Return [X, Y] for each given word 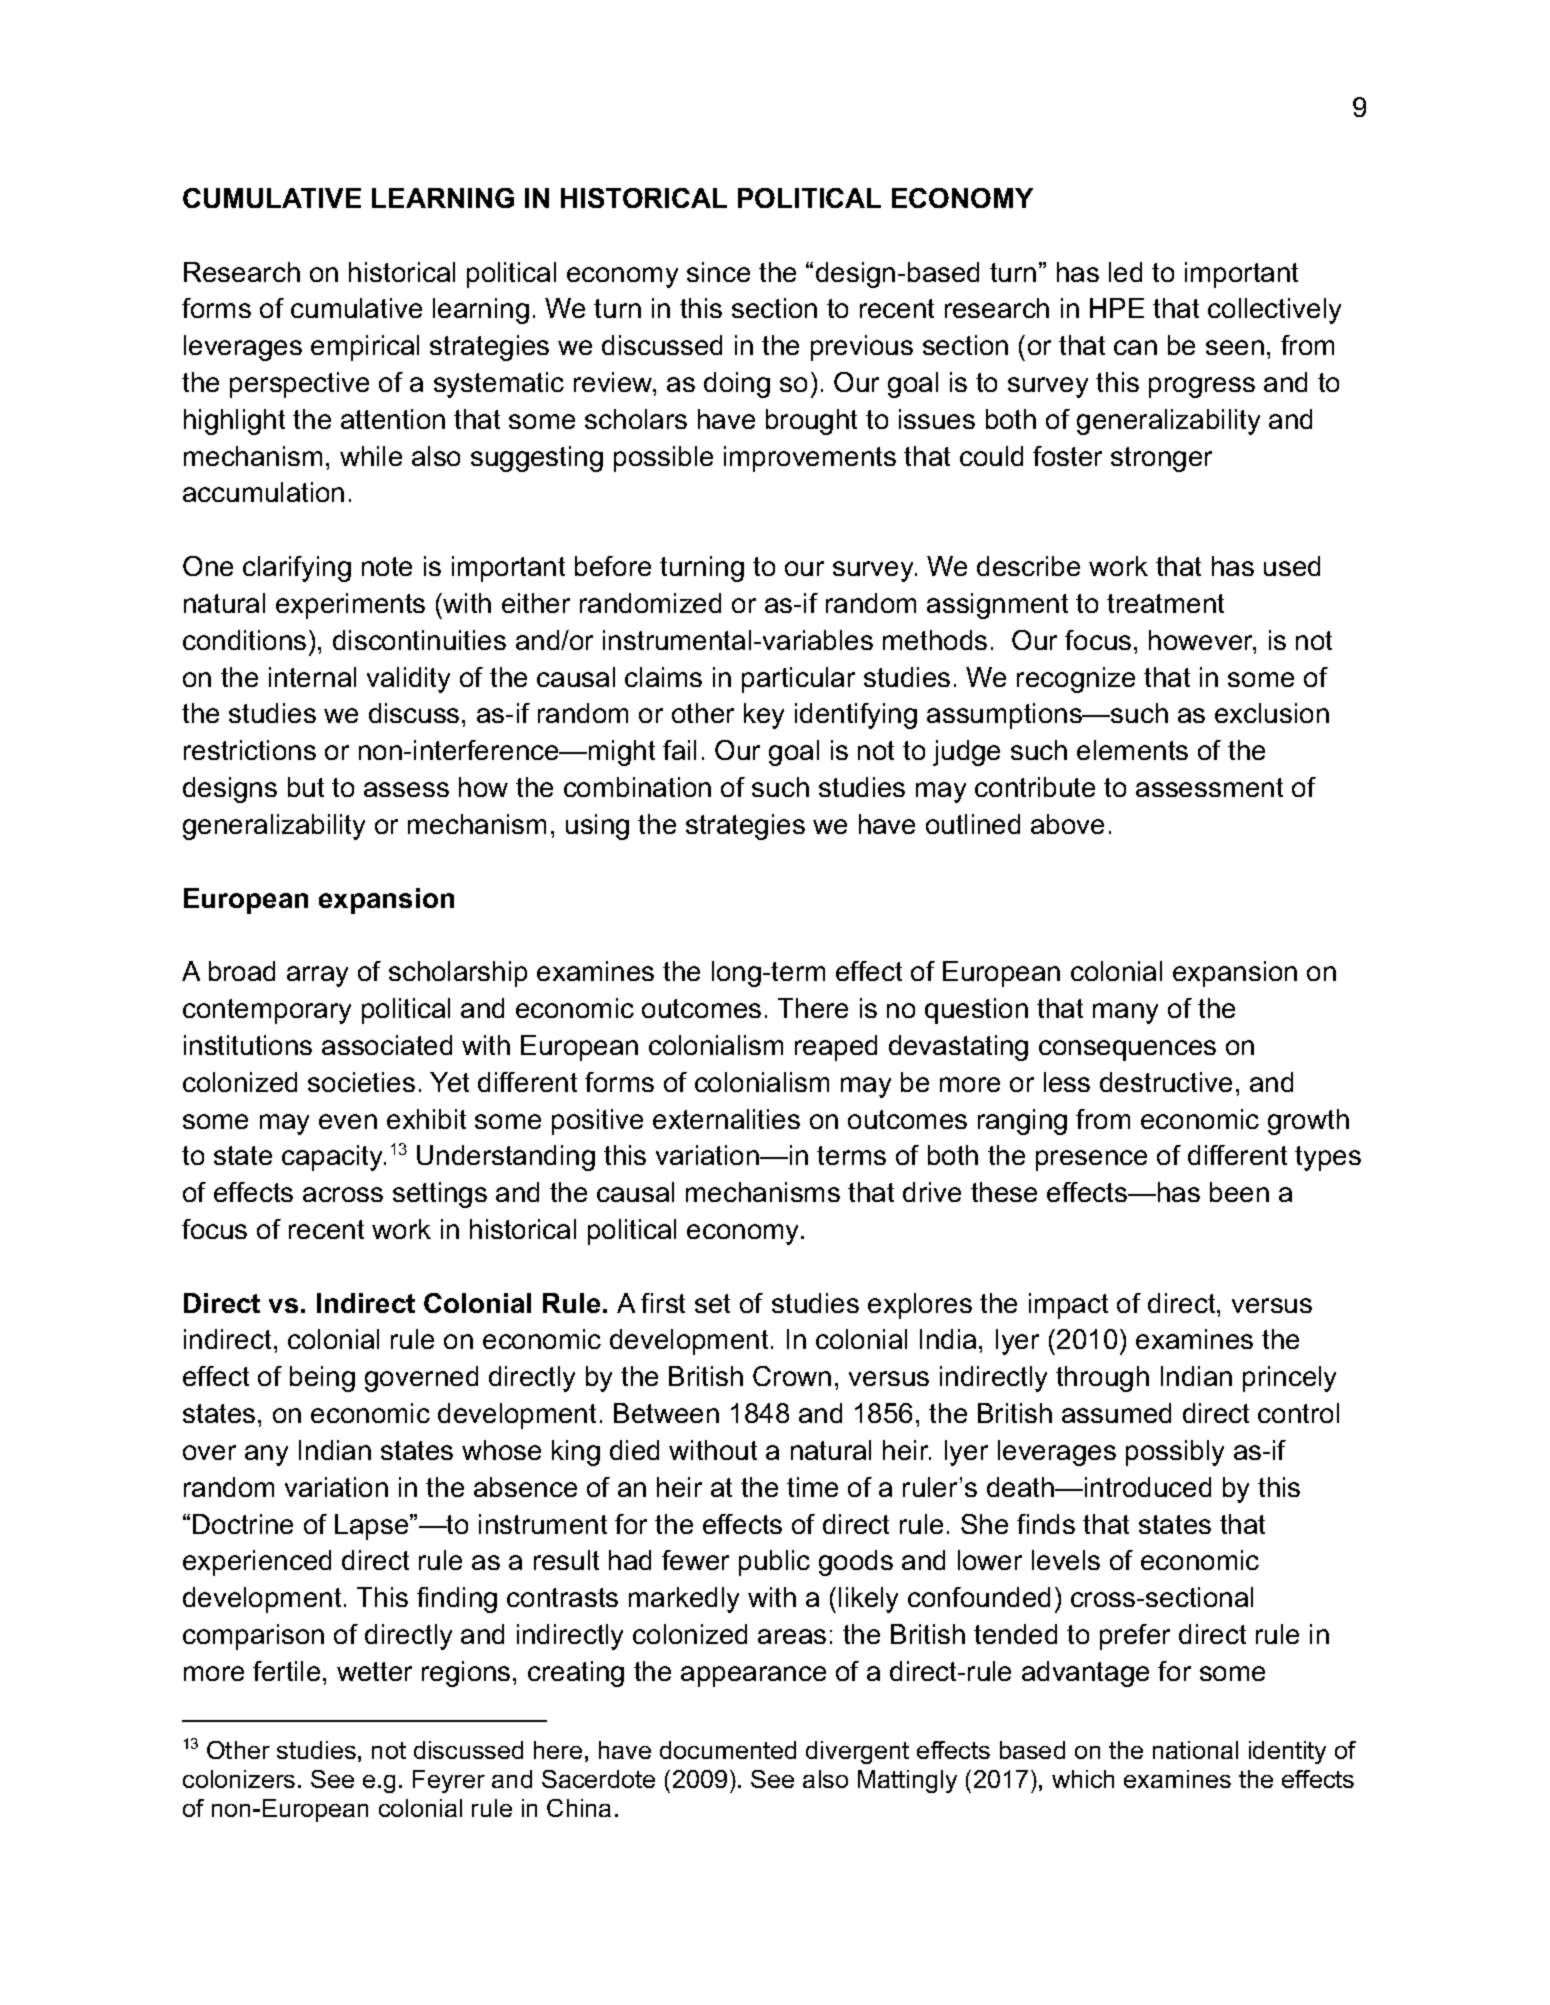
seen [1235, 347]
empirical [365, 348]
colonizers [239, 1779]
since [718, 272]
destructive [1166, 1082]
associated [387, 1045]
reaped [836, 1048]
